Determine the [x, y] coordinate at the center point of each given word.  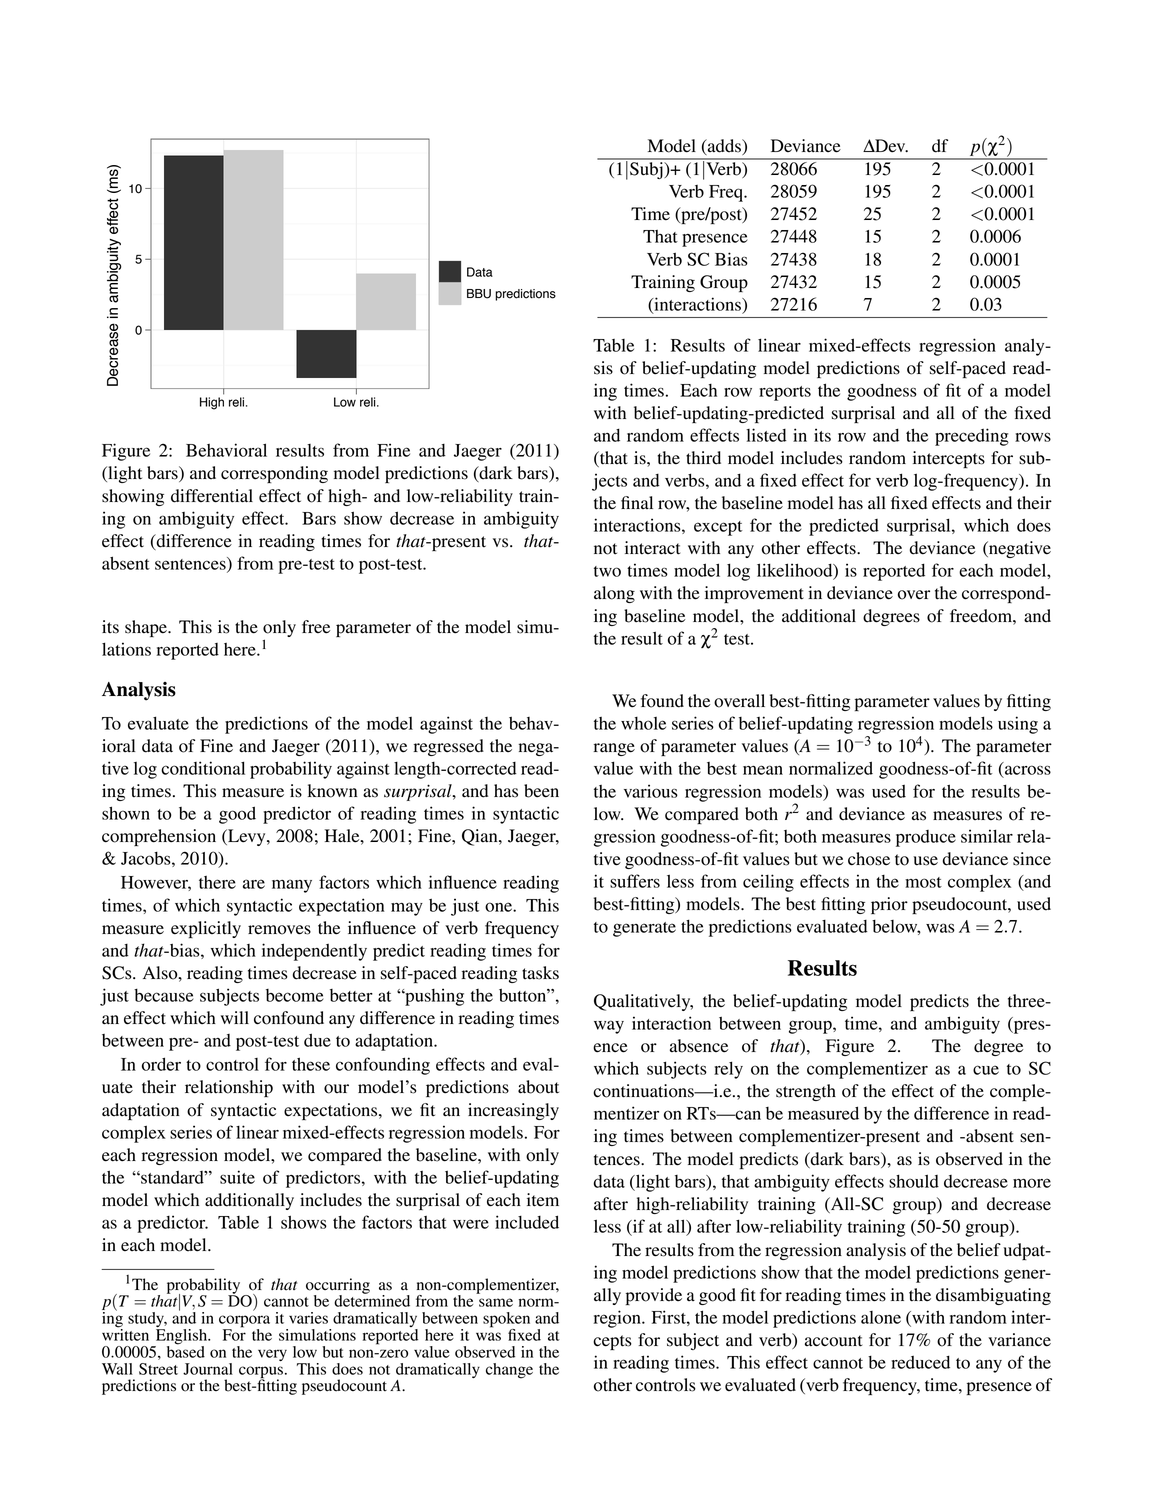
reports [785, 393]
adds [724, 146]
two [607, 571]
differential [212, 496]
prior [889, 905]
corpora [244, 1322]
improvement [754, 594]
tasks [540, 973]
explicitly [206, 929]
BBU [479, 294]
